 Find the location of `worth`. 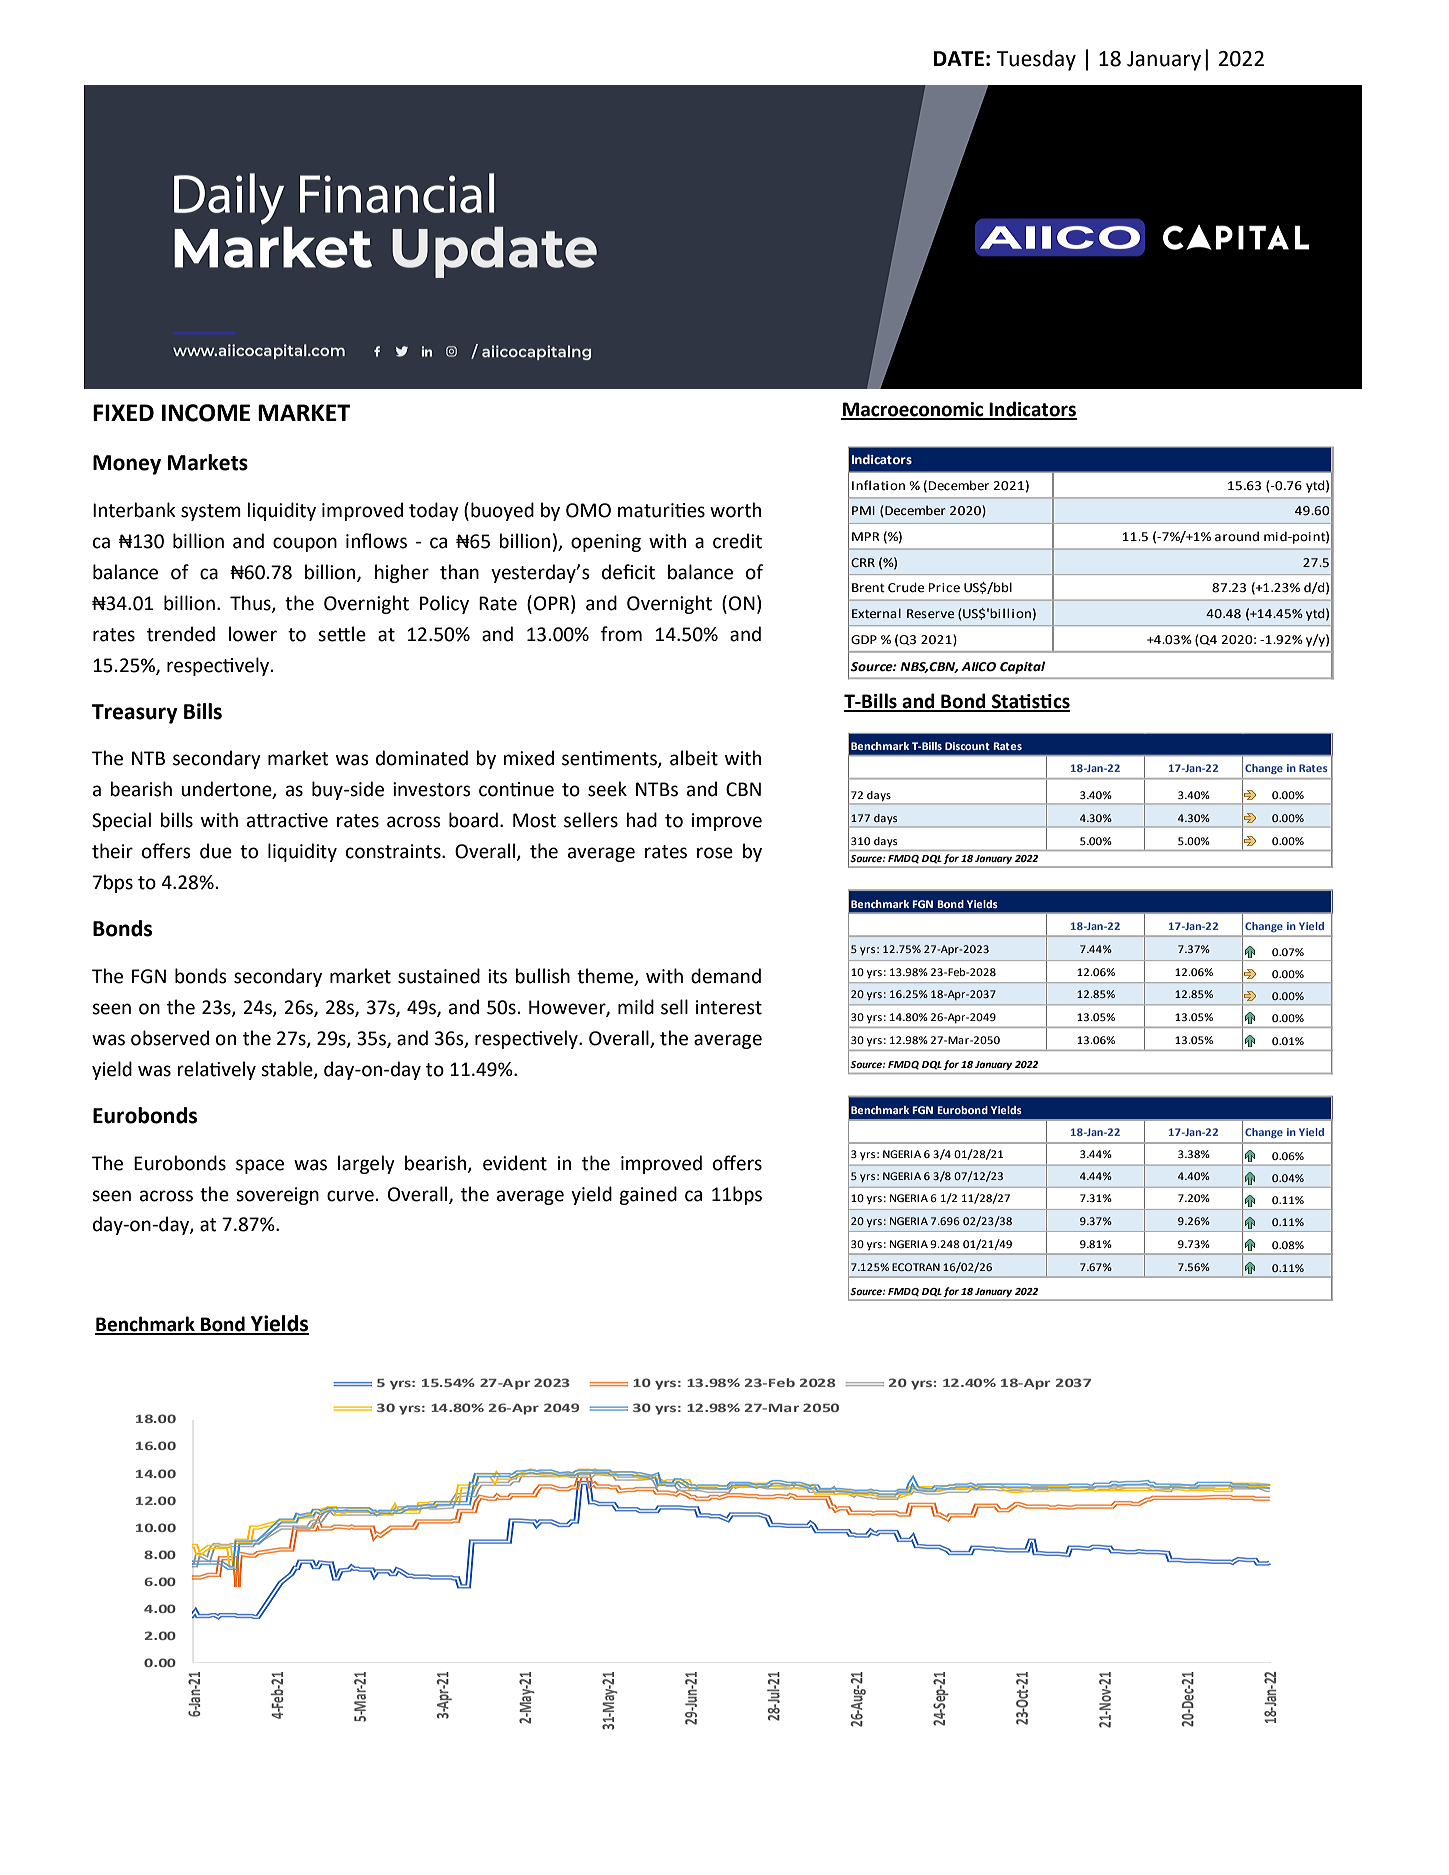

worth is located at coordinates (735, 510).
